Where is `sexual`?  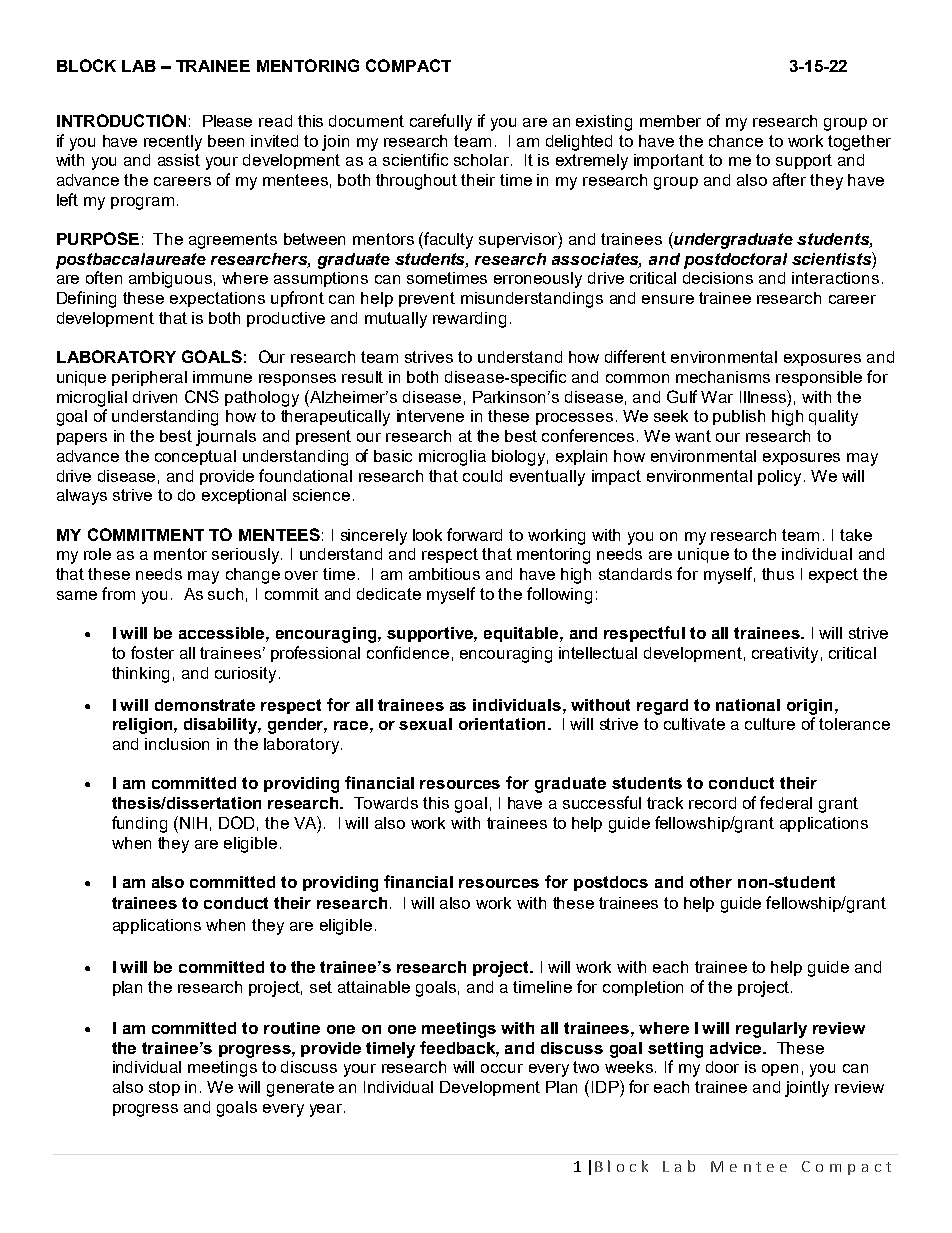
sexual is located at coordinates (425, 724).
